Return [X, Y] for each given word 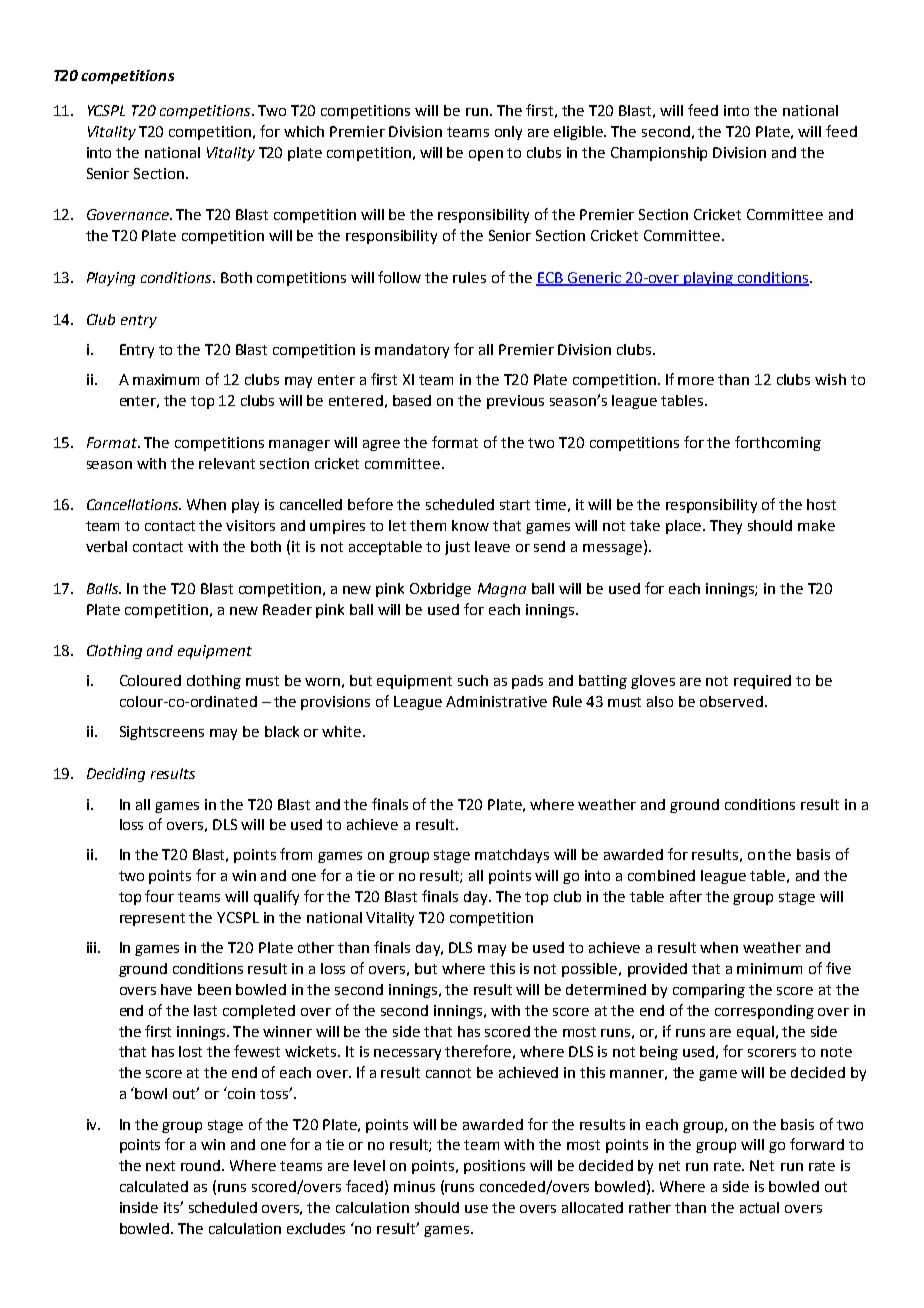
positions [494, 1167]
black [282, 731]
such [473, 680]
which [304, 131]
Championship [659, 154]
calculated [154, 1186]
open [486, 155]
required [762, 682]
